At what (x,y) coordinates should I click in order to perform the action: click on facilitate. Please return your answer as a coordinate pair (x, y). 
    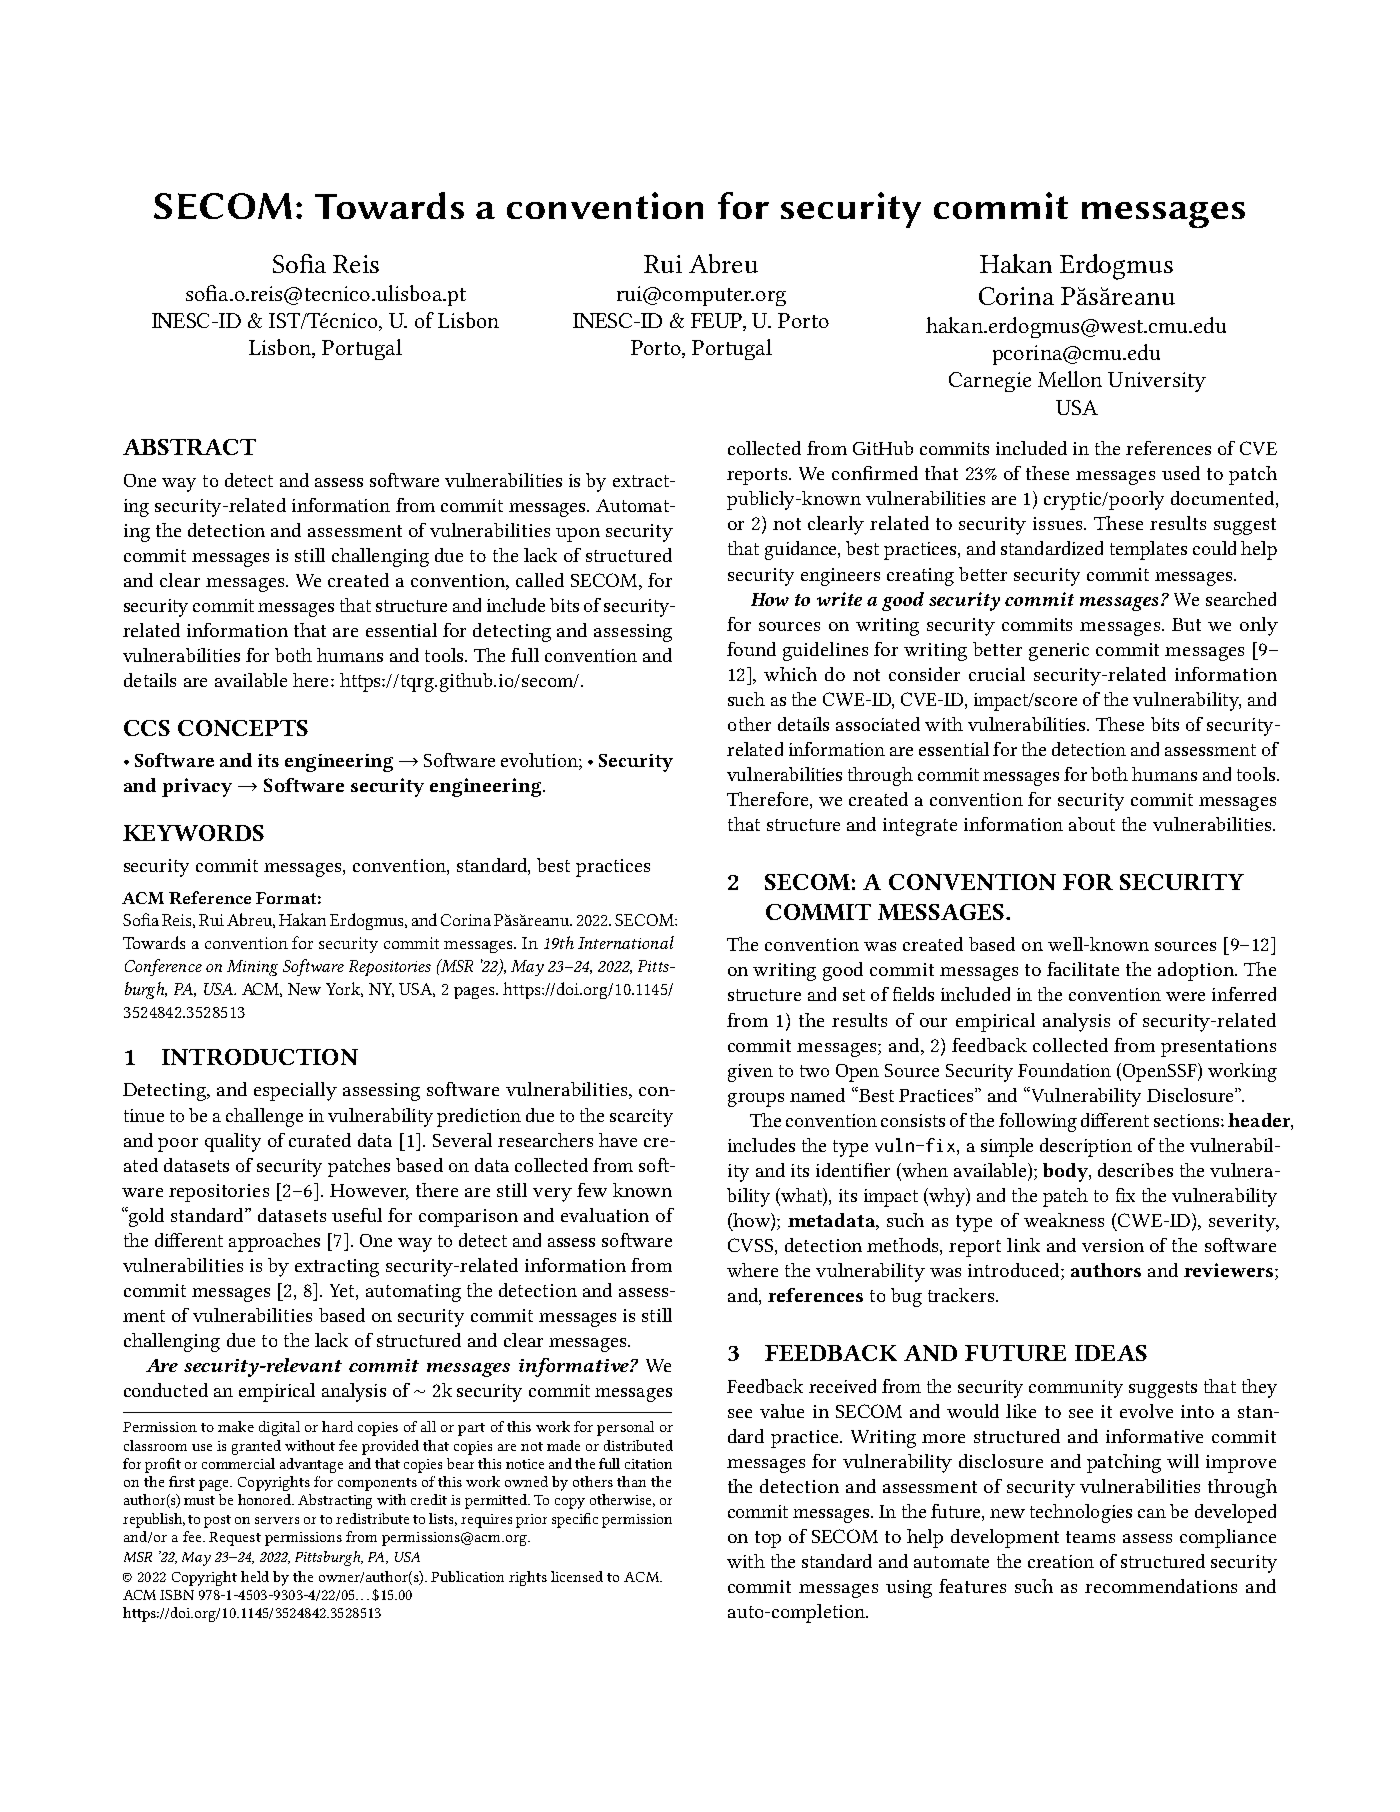
    Looking at the image, I should click on (1083, 969).
